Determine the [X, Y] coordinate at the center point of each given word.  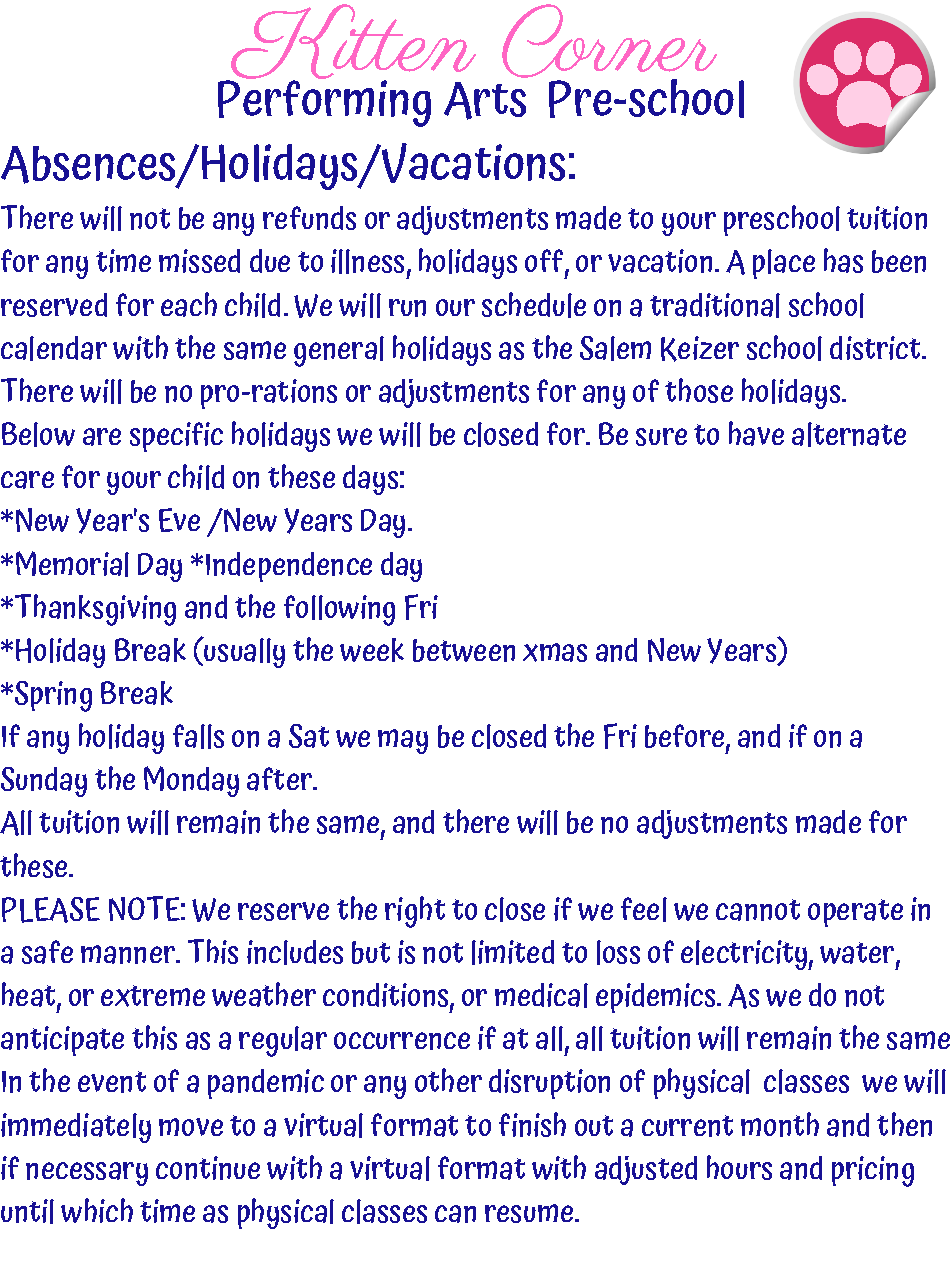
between [464, 650]
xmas [555, 652]
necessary [87, 1174]
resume [529, 1213]
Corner [609, 42]
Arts [485, 101]
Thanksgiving [94, 610]
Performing [324, 102]
